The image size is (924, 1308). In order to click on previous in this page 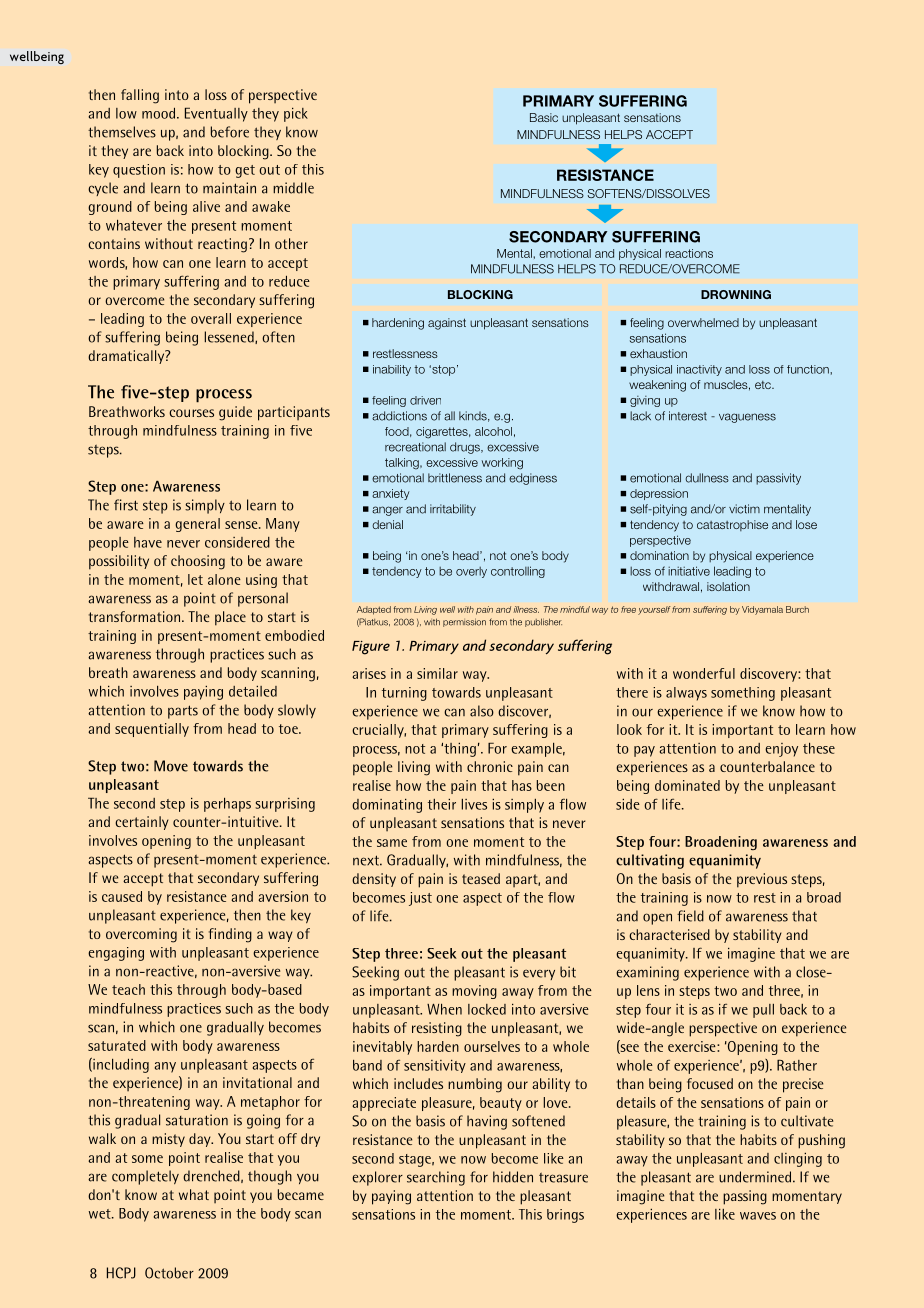, I will do `click(762, 880)`.
